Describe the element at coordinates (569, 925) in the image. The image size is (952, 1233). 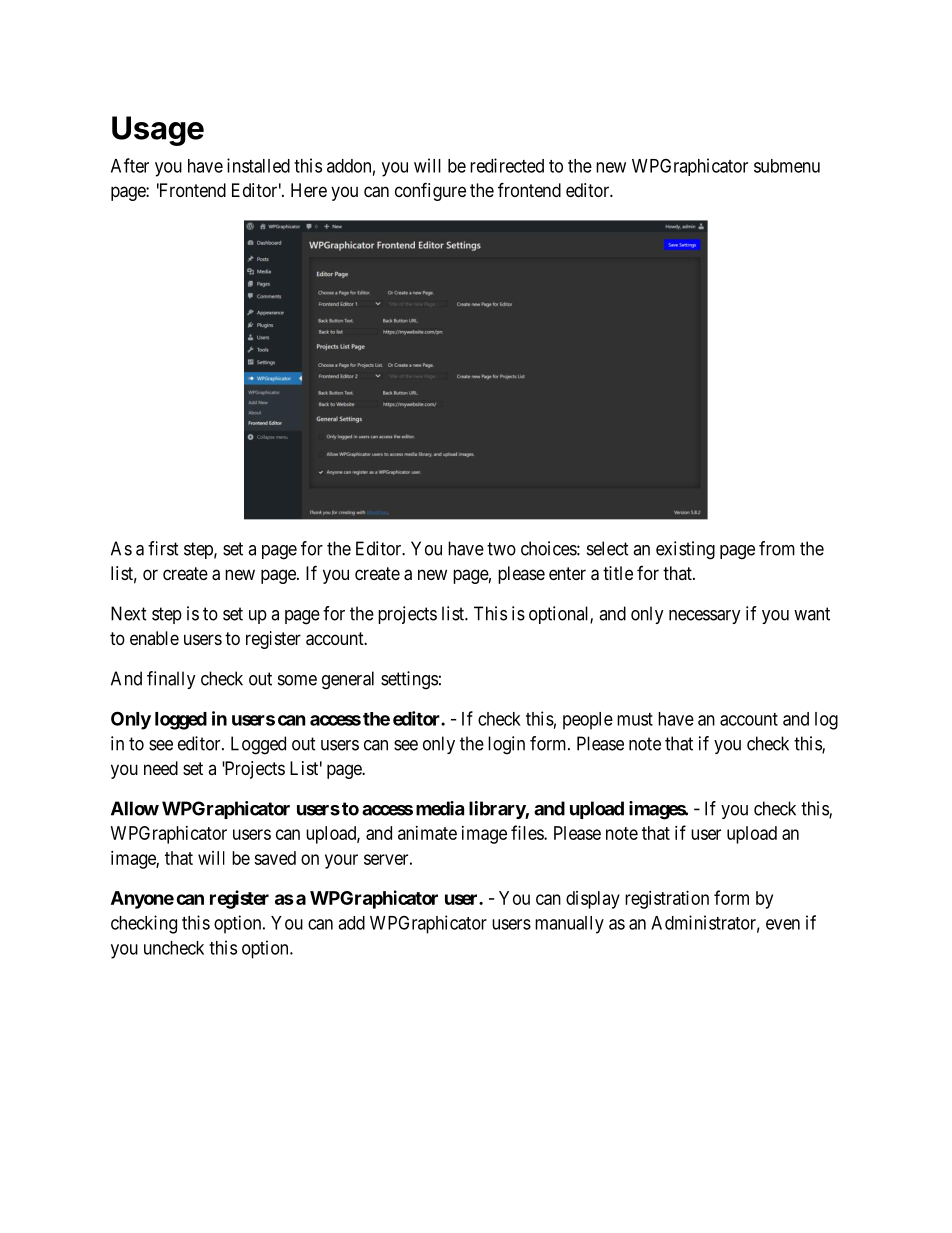
I see `manually` at that location.
